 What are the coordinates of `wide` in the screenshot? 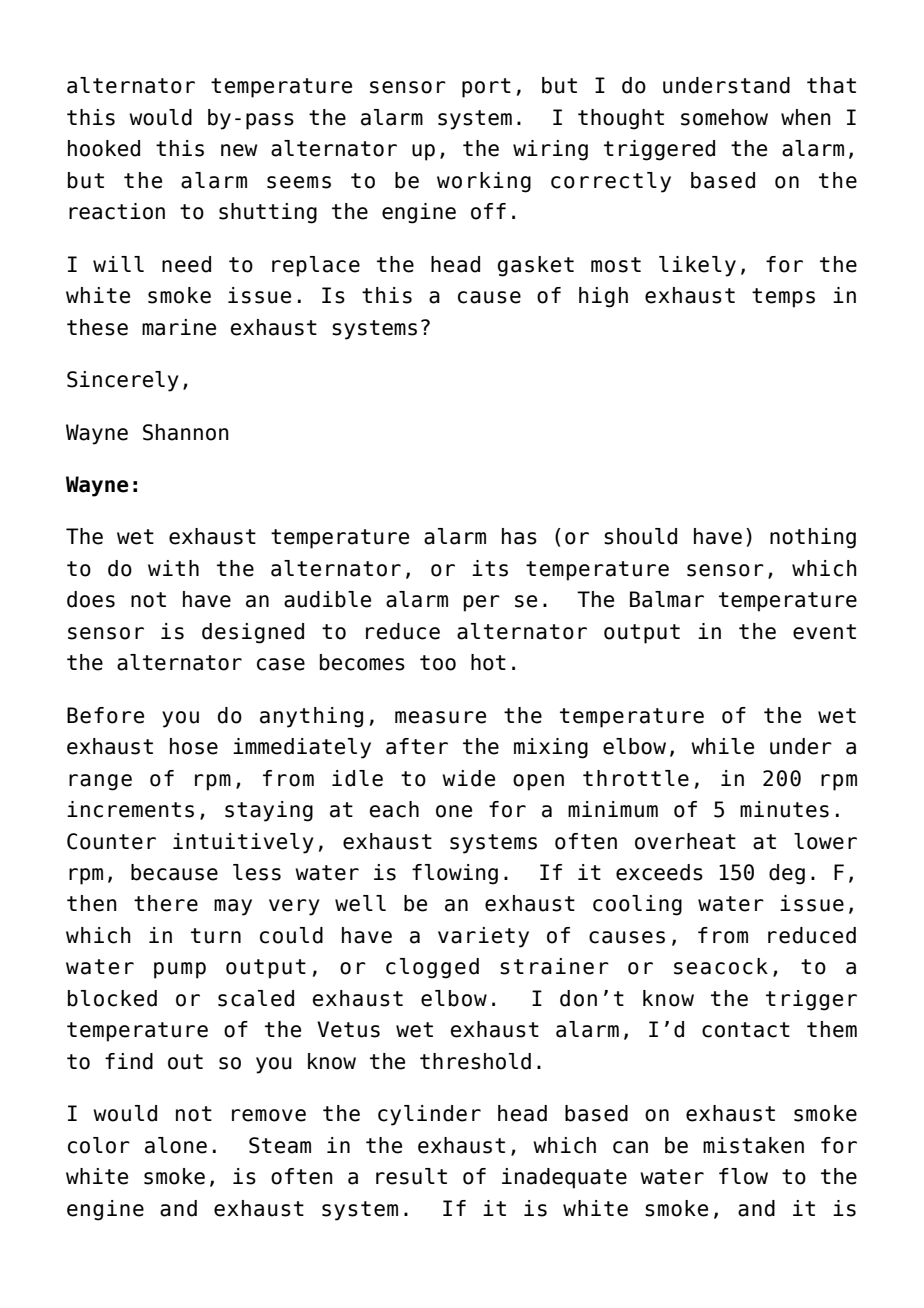 It's located at (468, 778).
